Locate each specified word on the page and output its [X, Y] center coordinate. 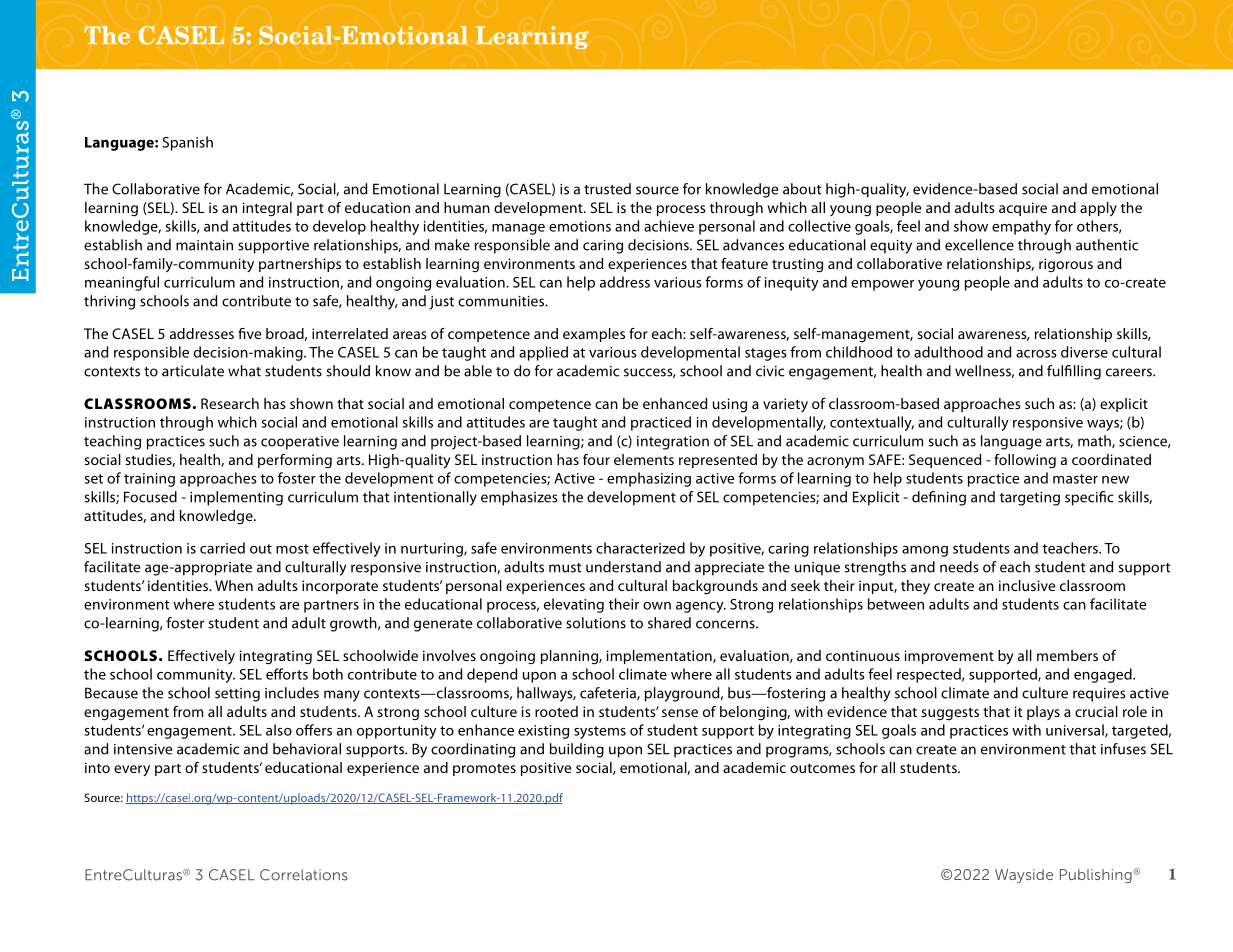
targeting [1030, 499]
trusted [607, 189]
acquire [1023, 209]
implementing [236, 498]
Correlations [304, 875]
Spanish [187, 143]
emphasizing [649, 479]
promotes [484, 770]
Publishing [1097, 876]
